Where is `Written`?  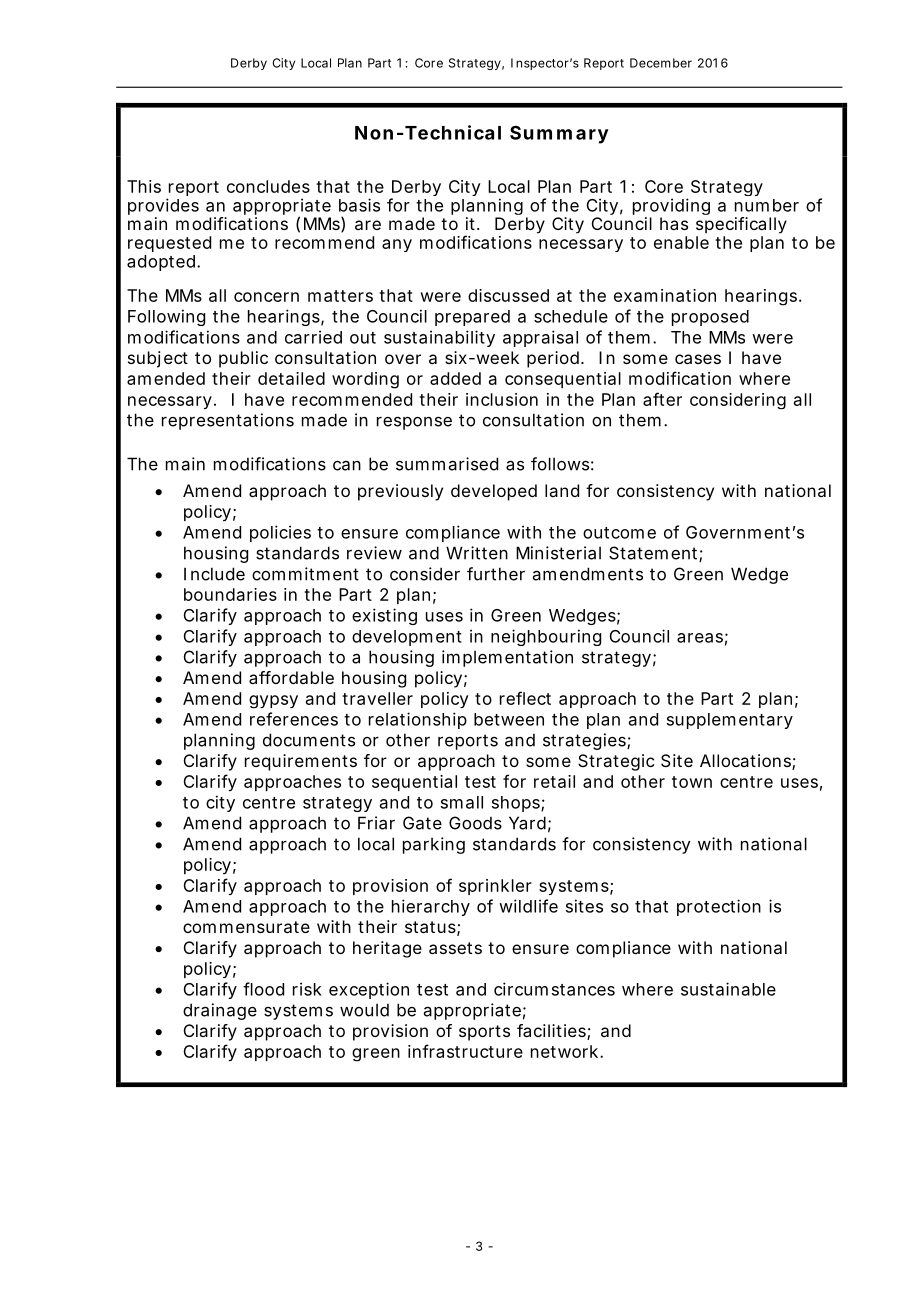 Written is located at coordinates (477, 553).
